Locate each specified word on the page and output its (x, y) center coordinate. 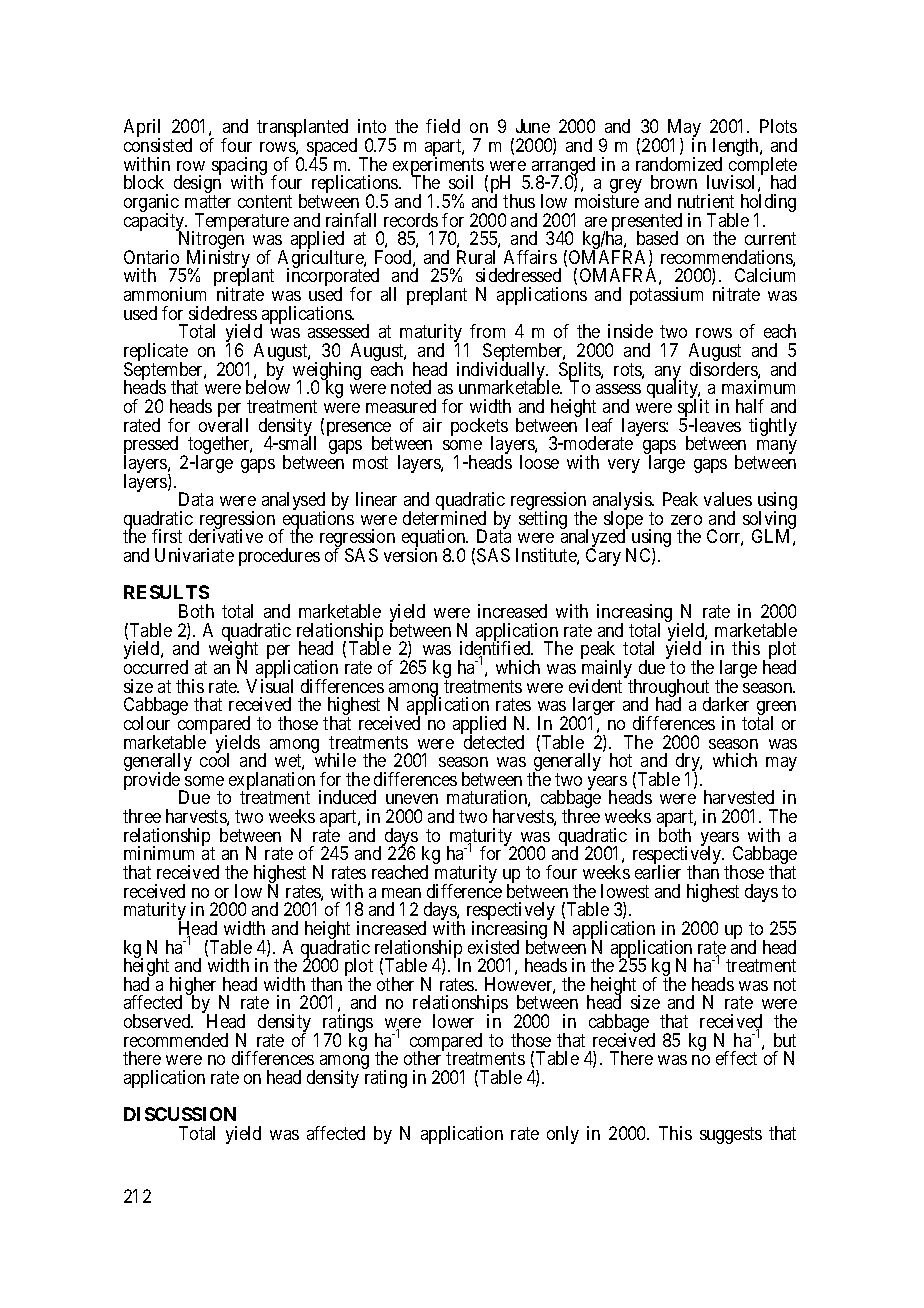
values (728, 499)
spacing (239, 167)
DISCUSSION (180, 1114)
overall (223, 425)
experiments (438, 167)
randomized (679, 164)
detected (494, 742)
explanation (272, 782)
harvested (739, 797)
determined (444, 518)
